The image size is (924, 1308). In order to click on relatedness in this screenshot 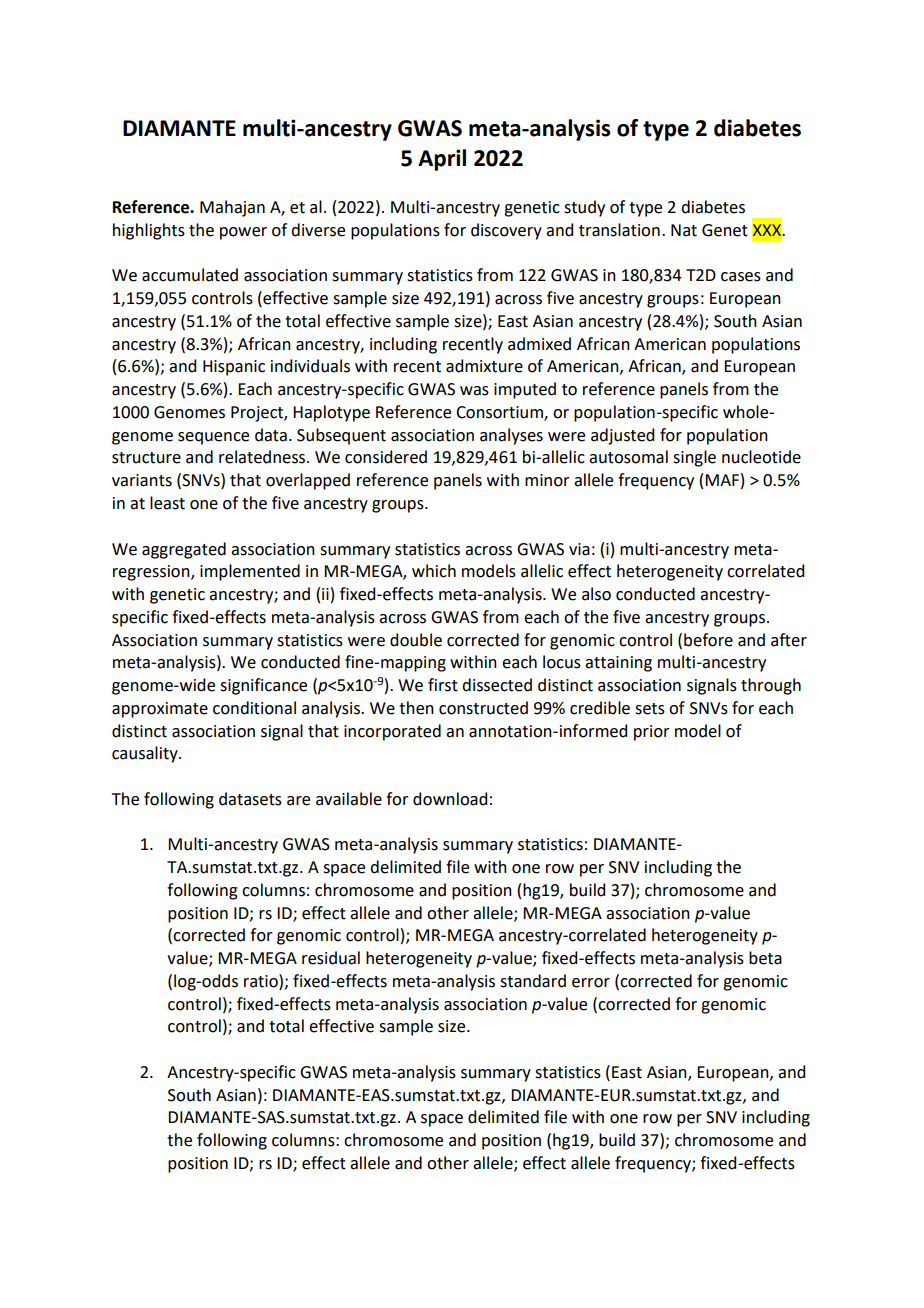, I will do `click(263, 457)`.
